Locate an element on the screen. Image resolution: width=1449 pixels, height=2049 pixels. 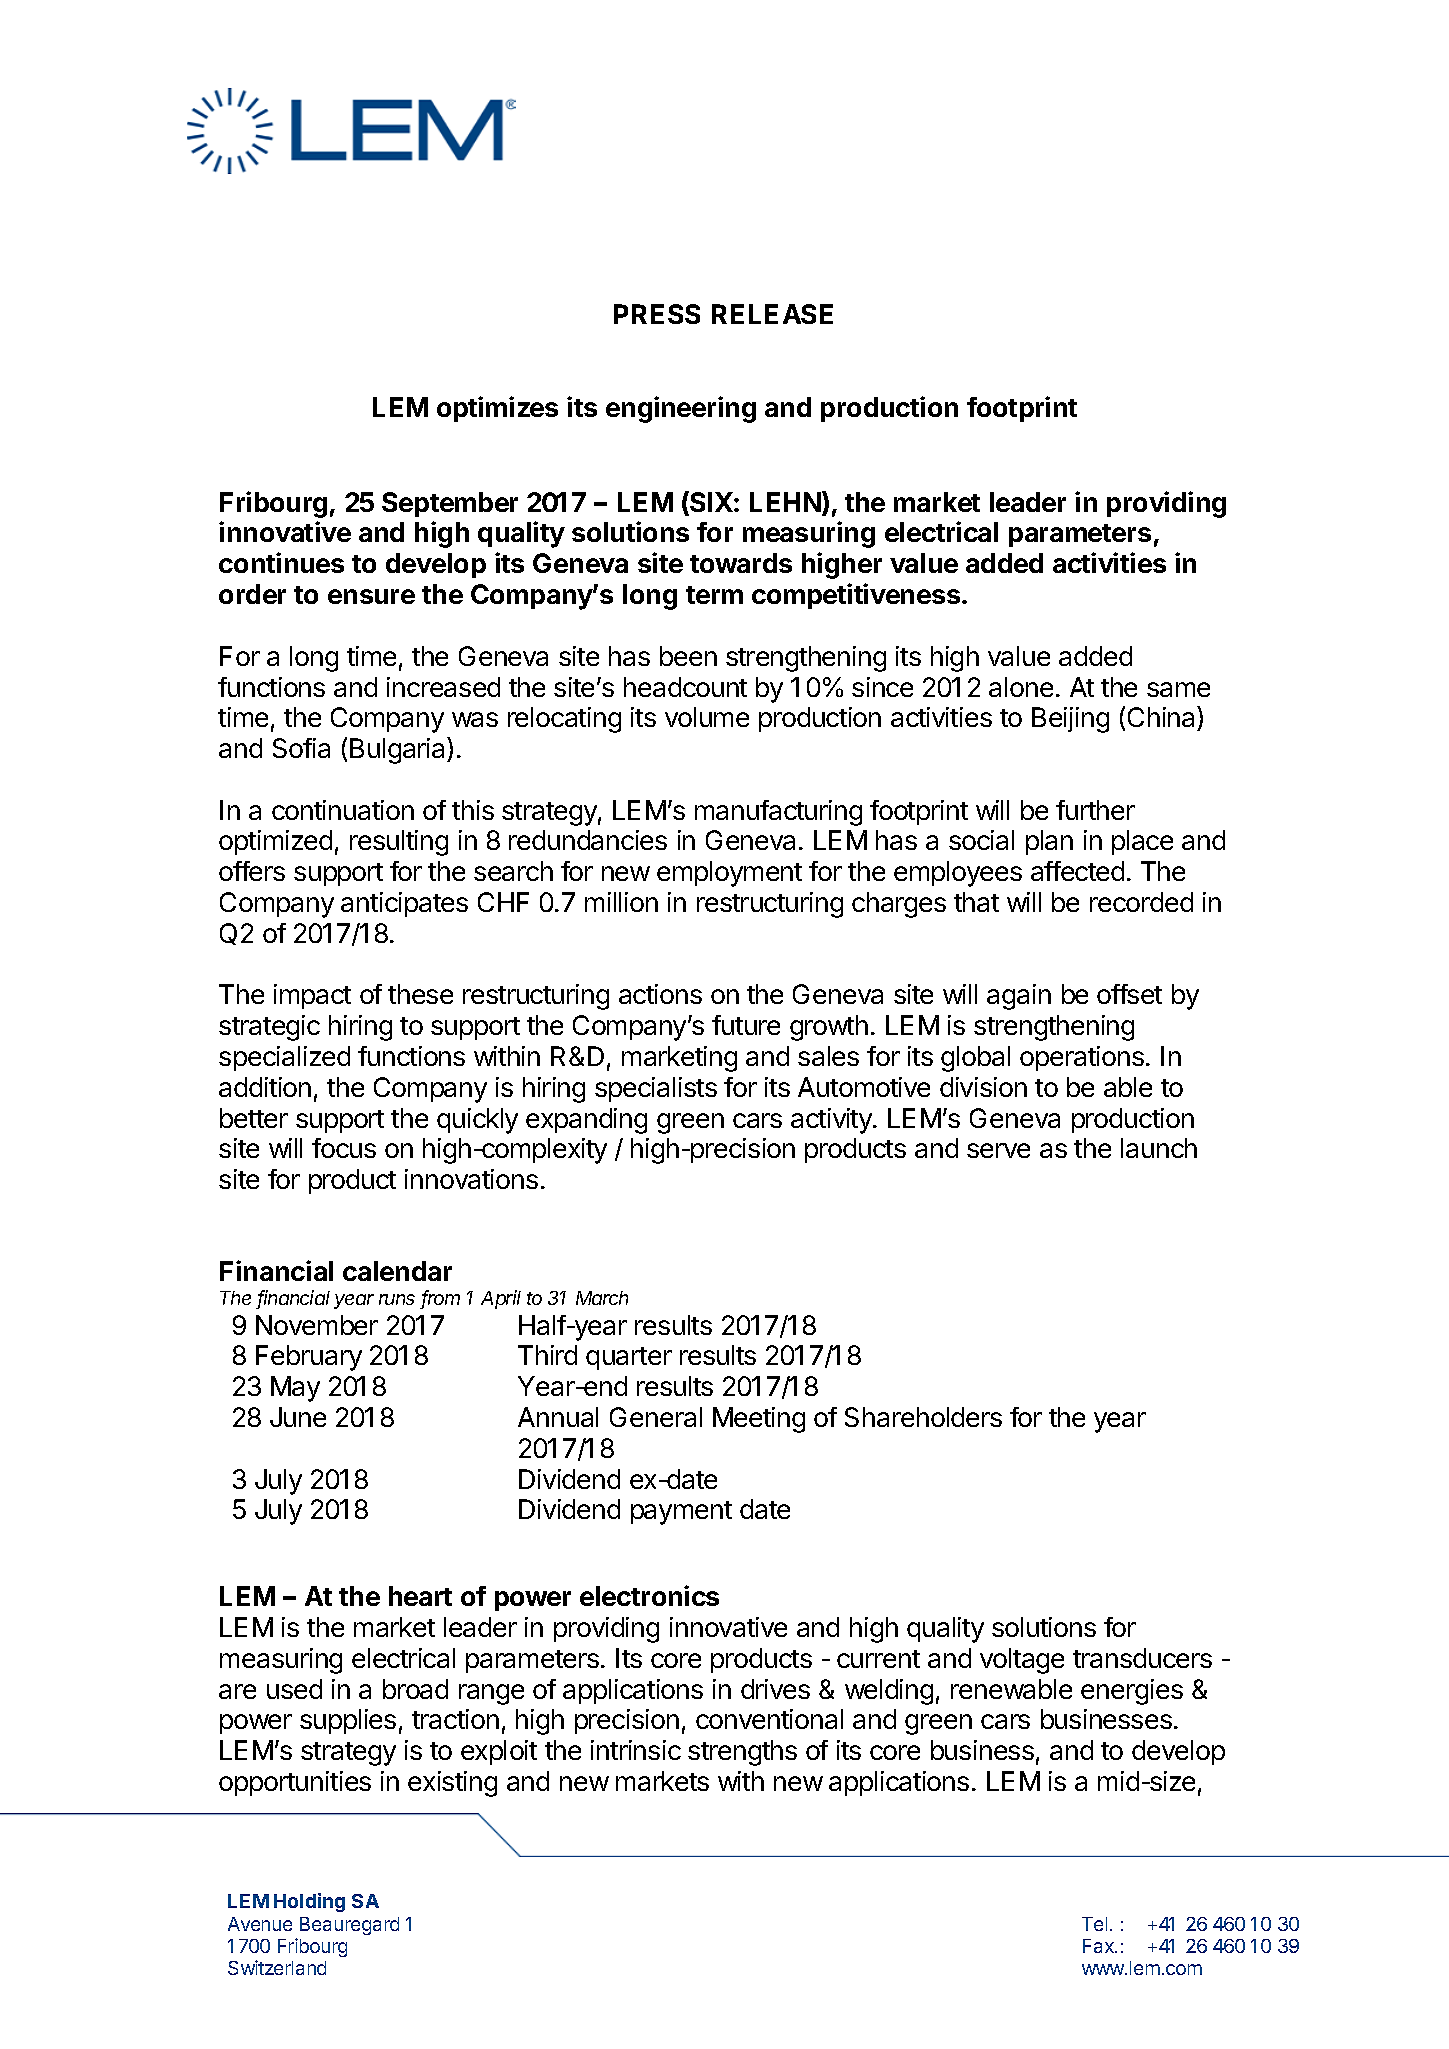
engineering is located at coordinates (681, 409).
